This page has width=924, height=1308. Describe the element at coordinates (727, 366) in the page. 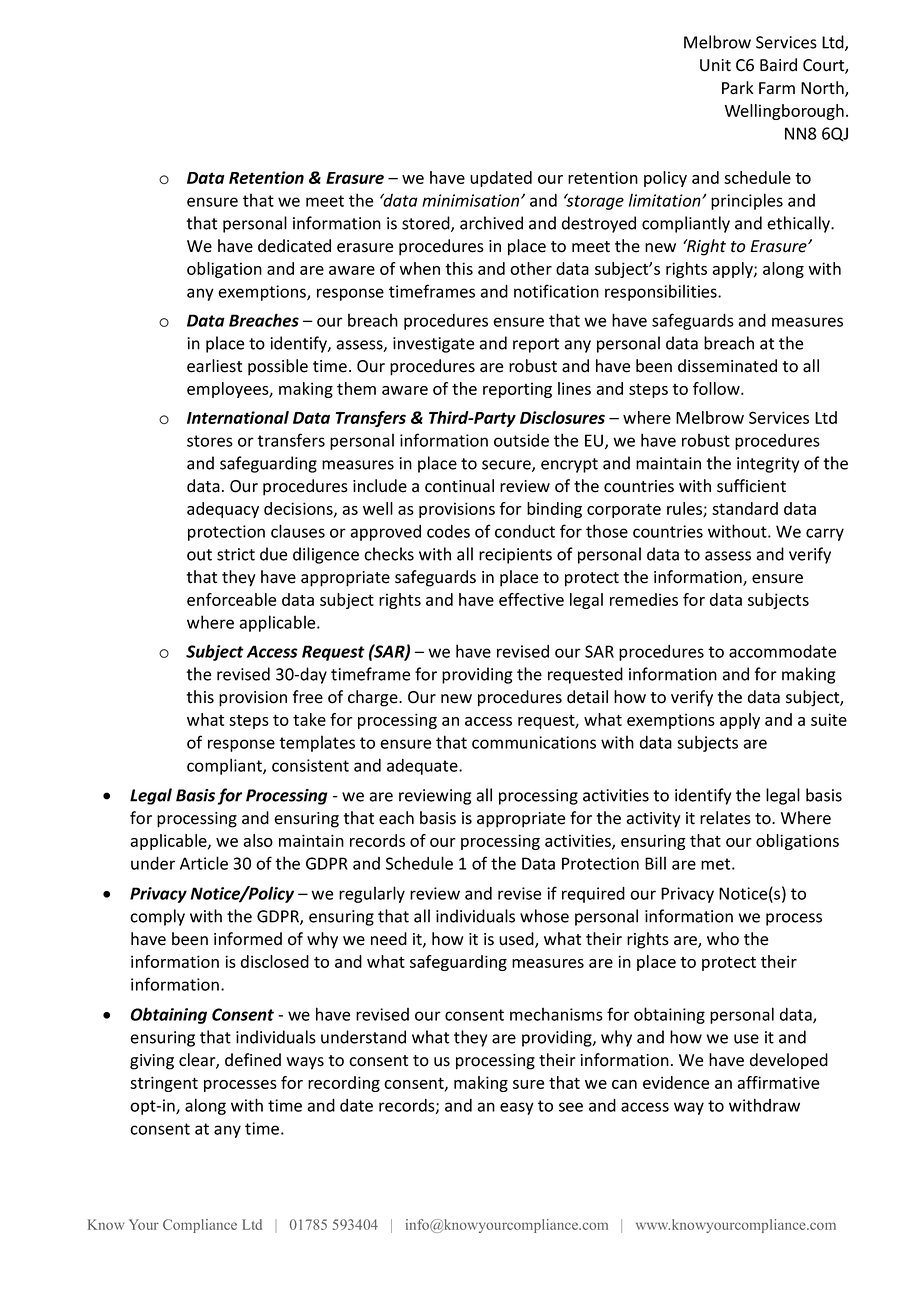

I see `disseminated` at that location.
